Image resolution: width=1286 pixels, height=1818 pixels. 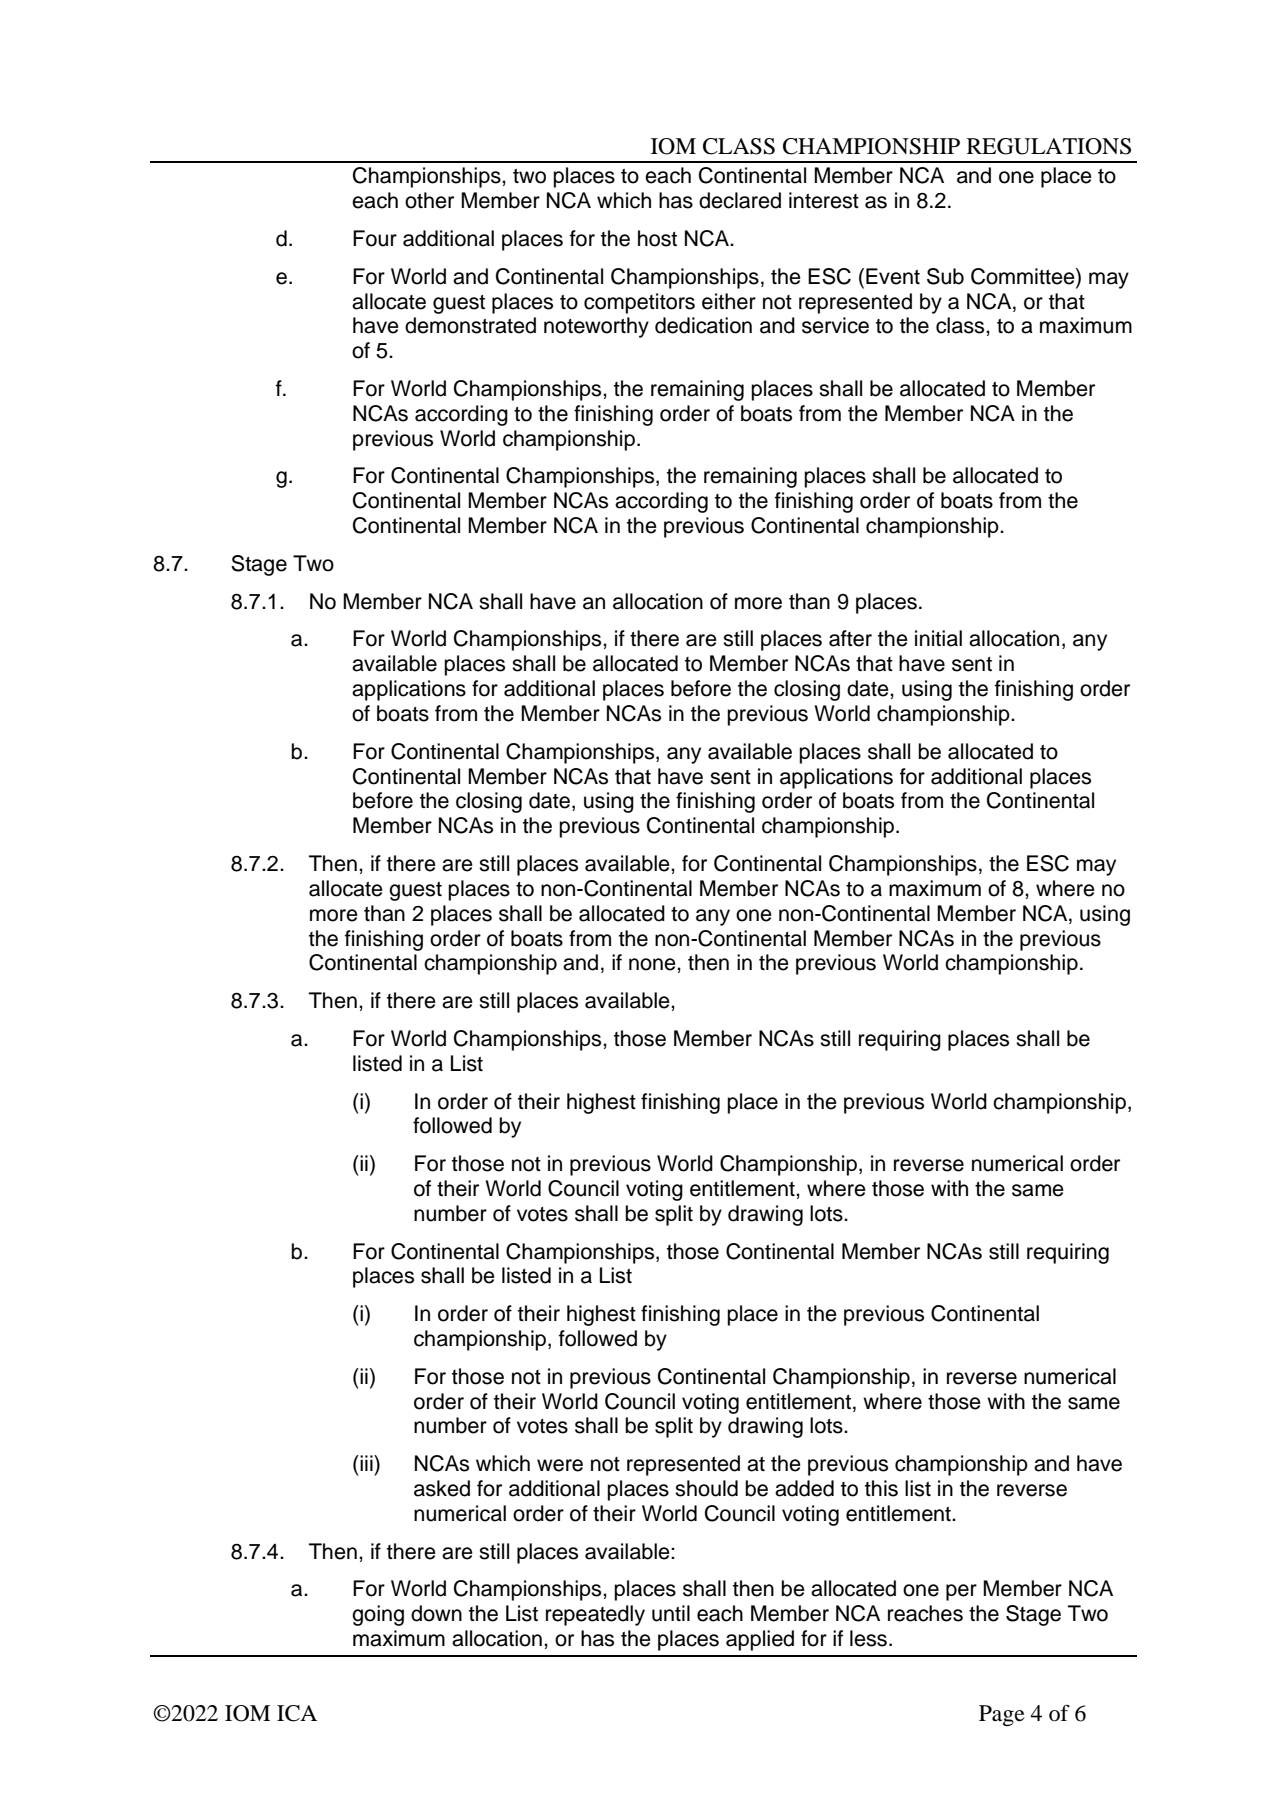 I want to click on declared, so click(x=740, y=200).
